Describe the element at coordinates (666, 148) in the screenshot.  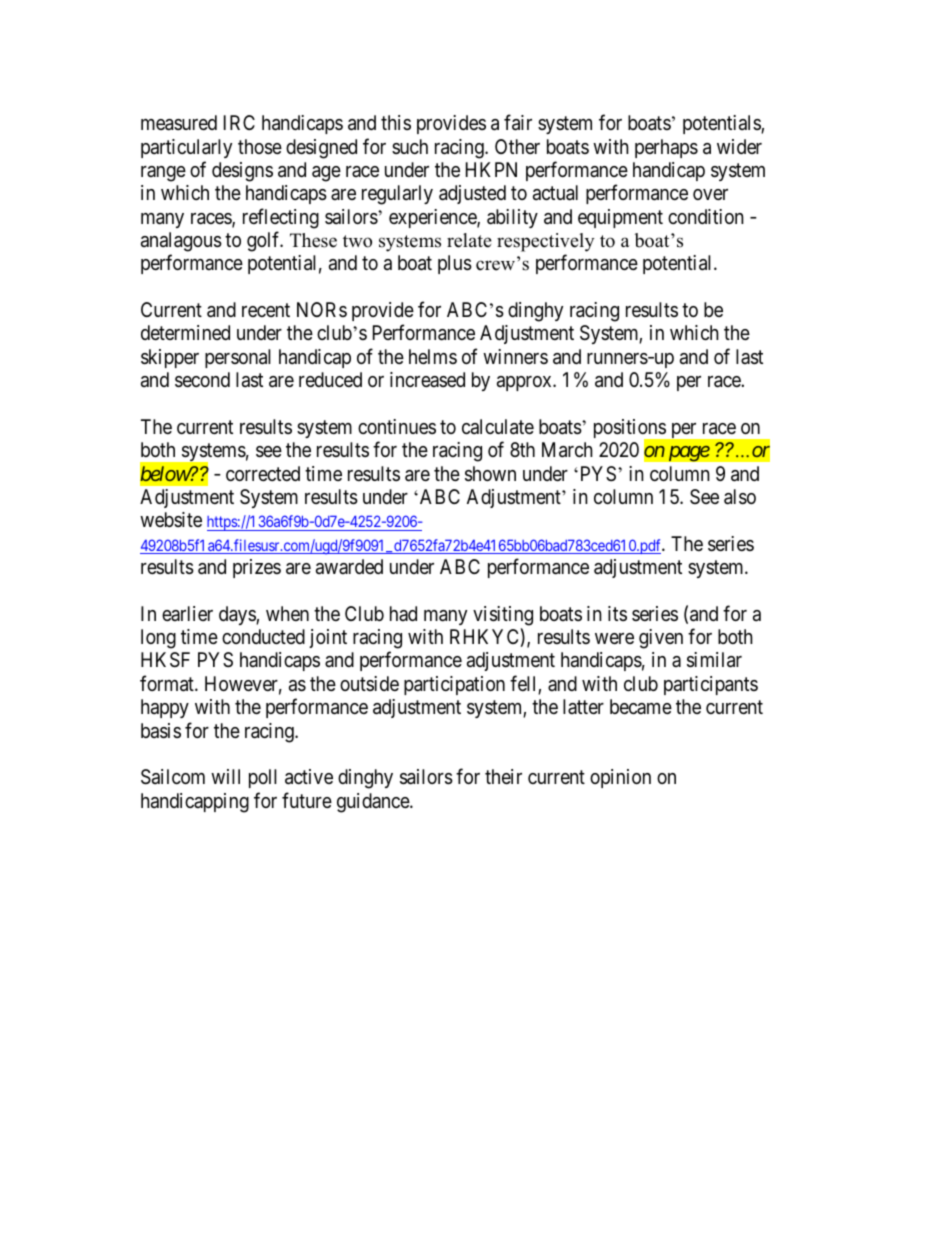
I see `perhaps` at that location.
